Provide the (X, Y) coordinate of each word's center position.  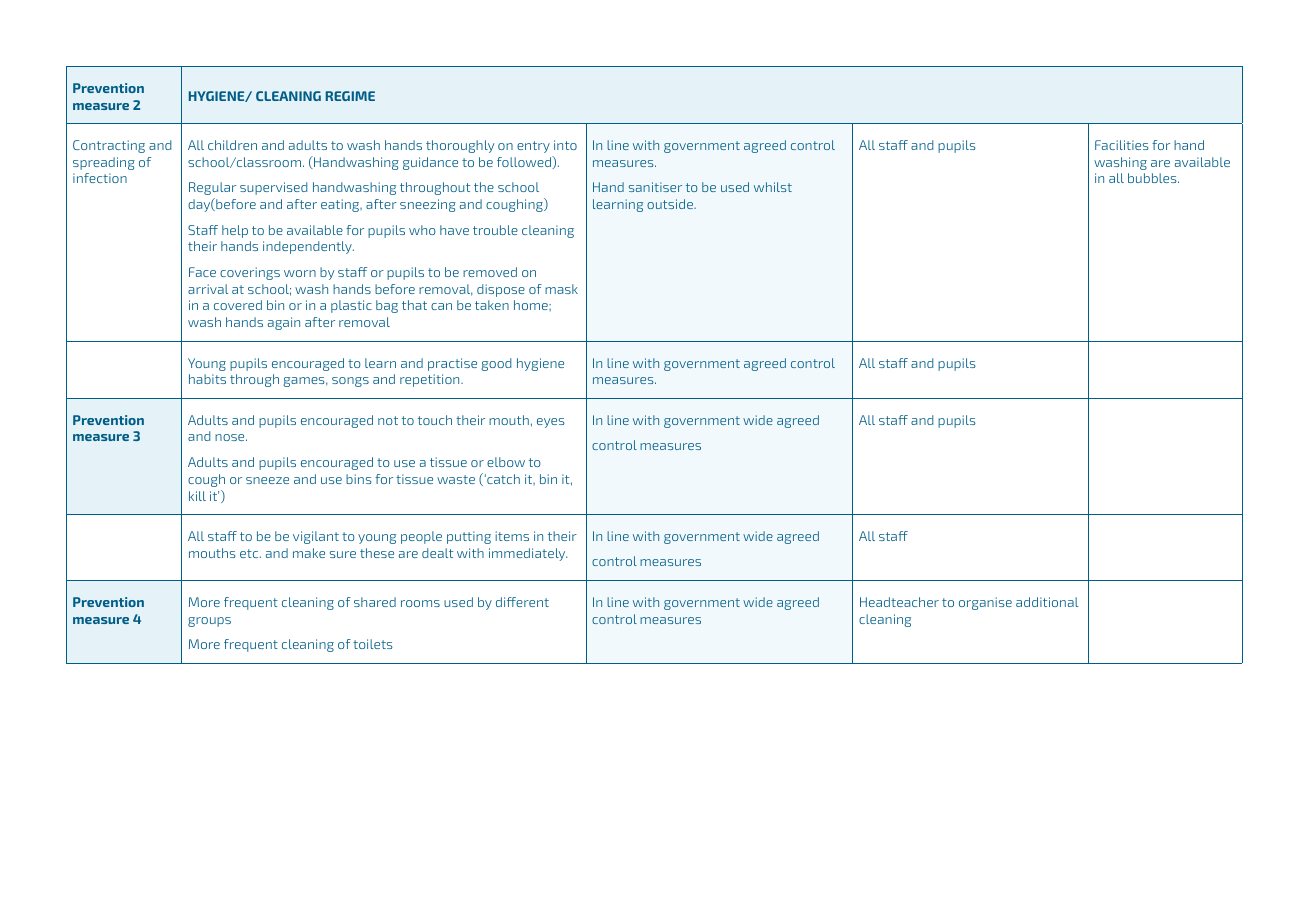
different (522, 602)
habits (207, 379)
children (232, 145)
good (496, 364)
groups (209, 622)
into (565, 145)
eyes (551, 423)
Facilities (1122, 145)
